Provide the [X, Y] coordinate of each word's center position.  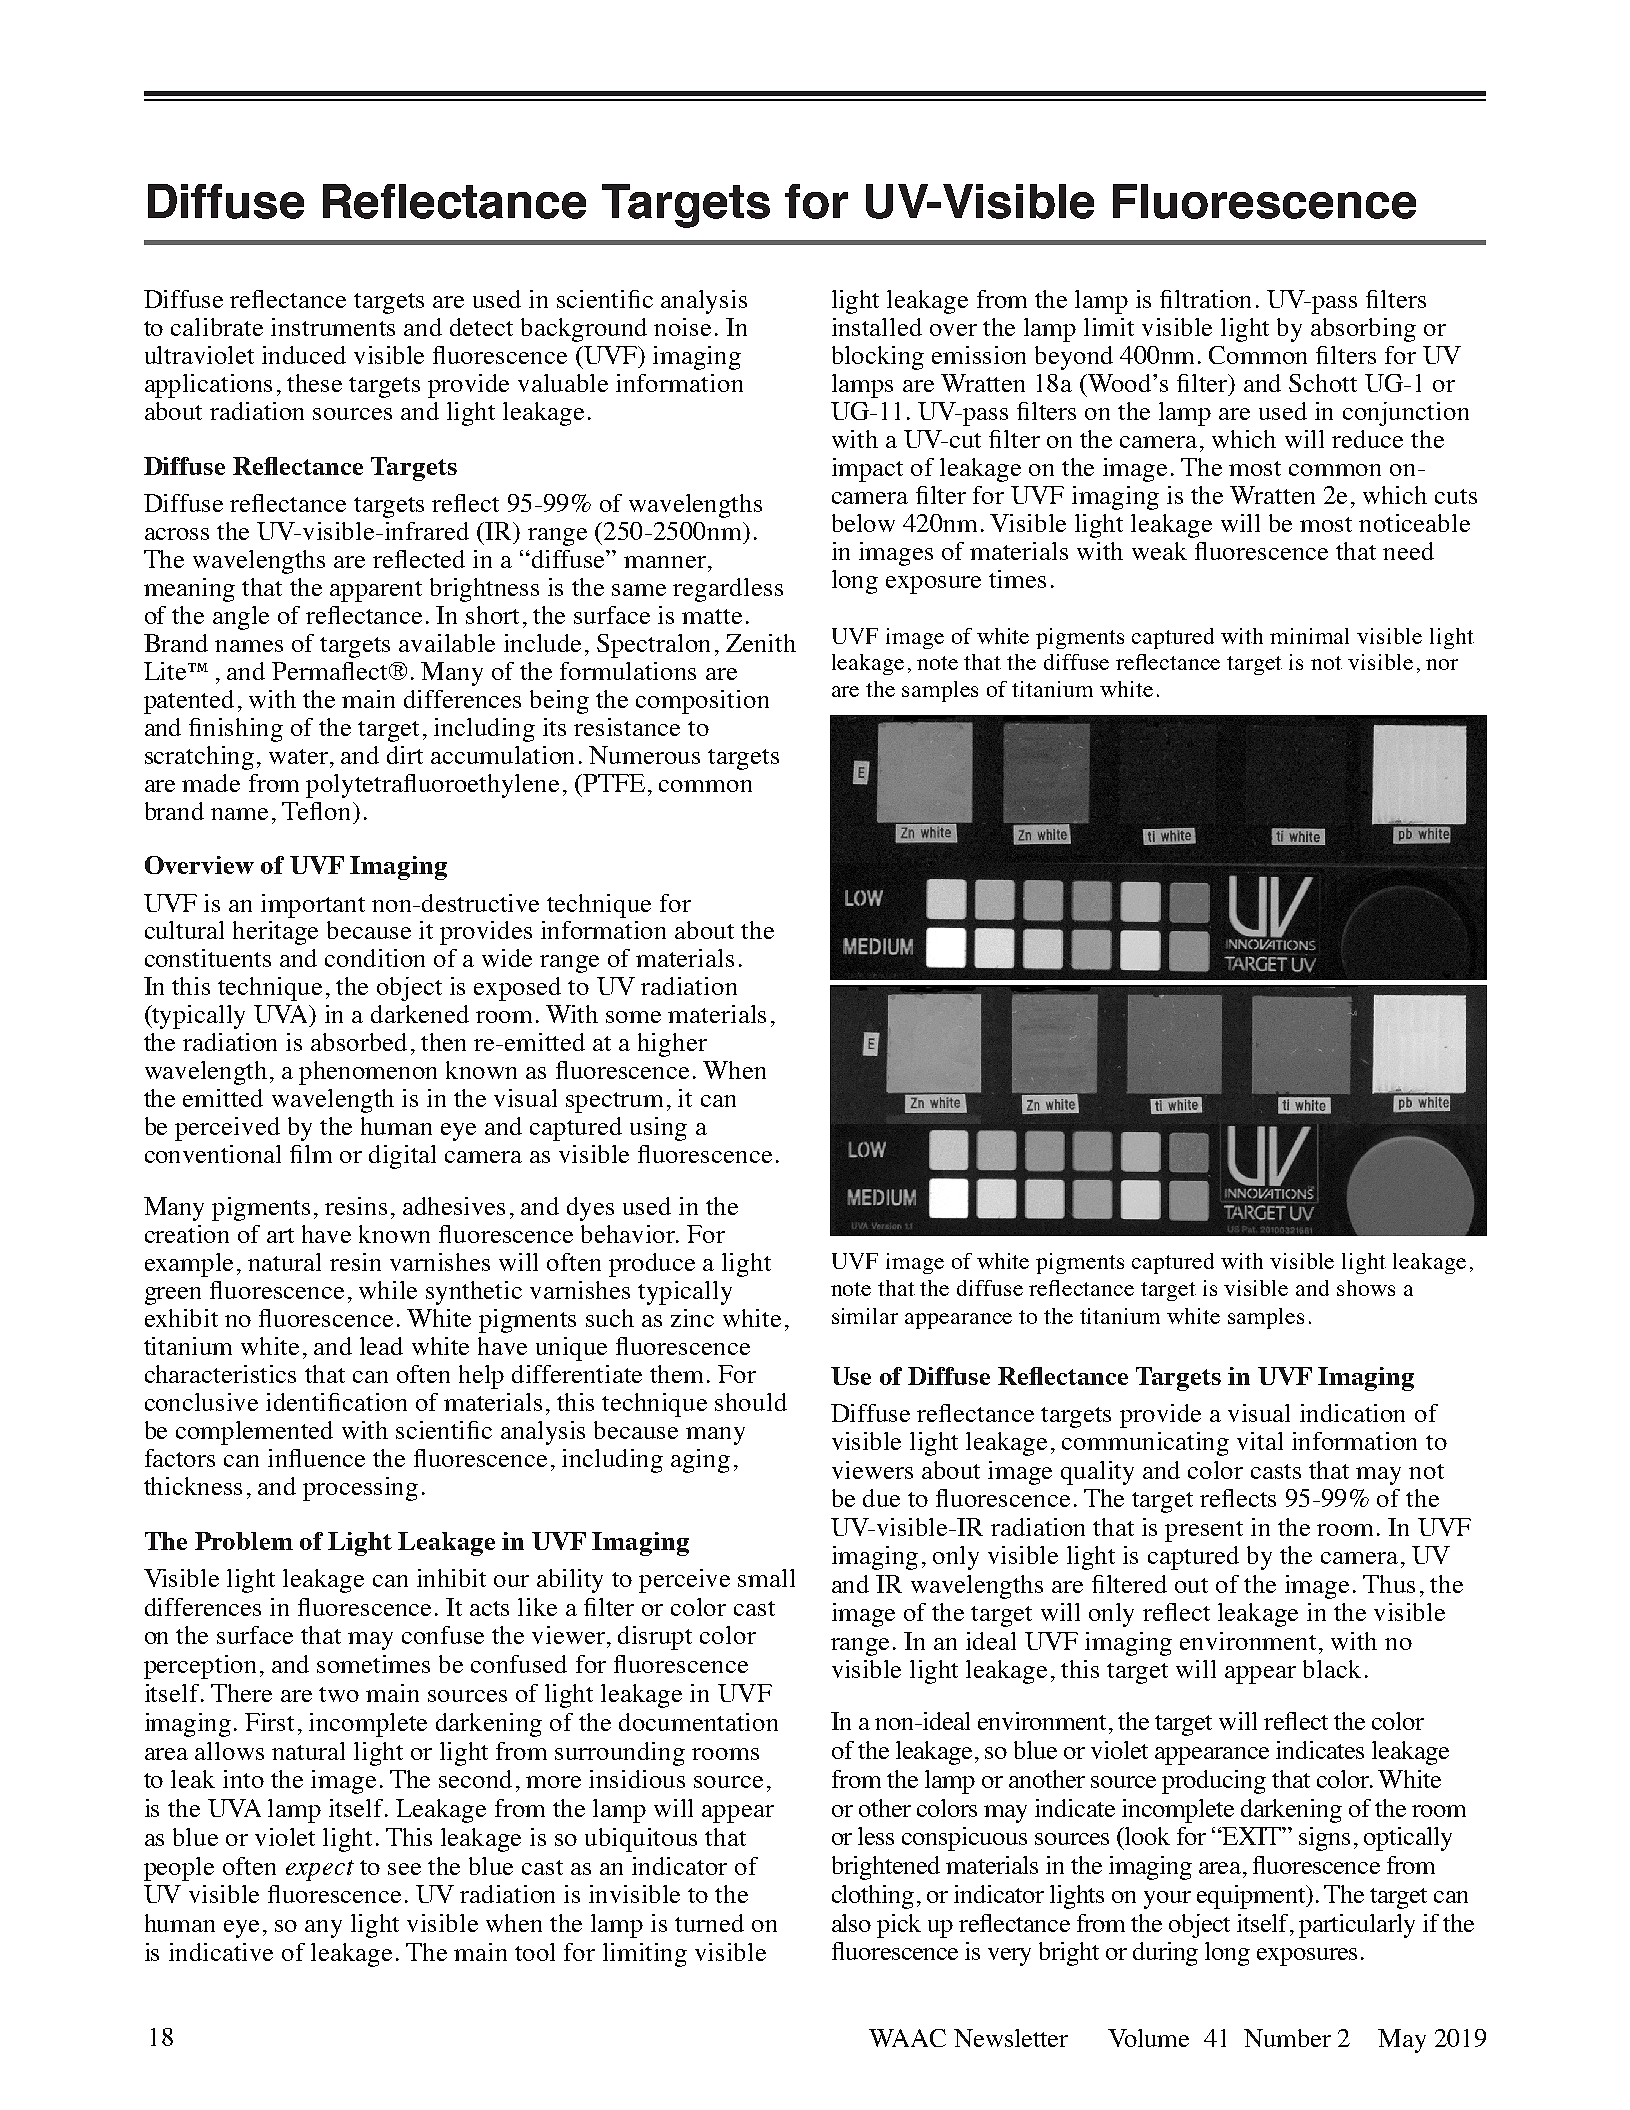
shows [1366, 1288]
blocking [878, 358]
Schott [1323, 383]
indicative [221, 1952]
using [658, 1129]
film [311, 1154]
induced [304, 355]
